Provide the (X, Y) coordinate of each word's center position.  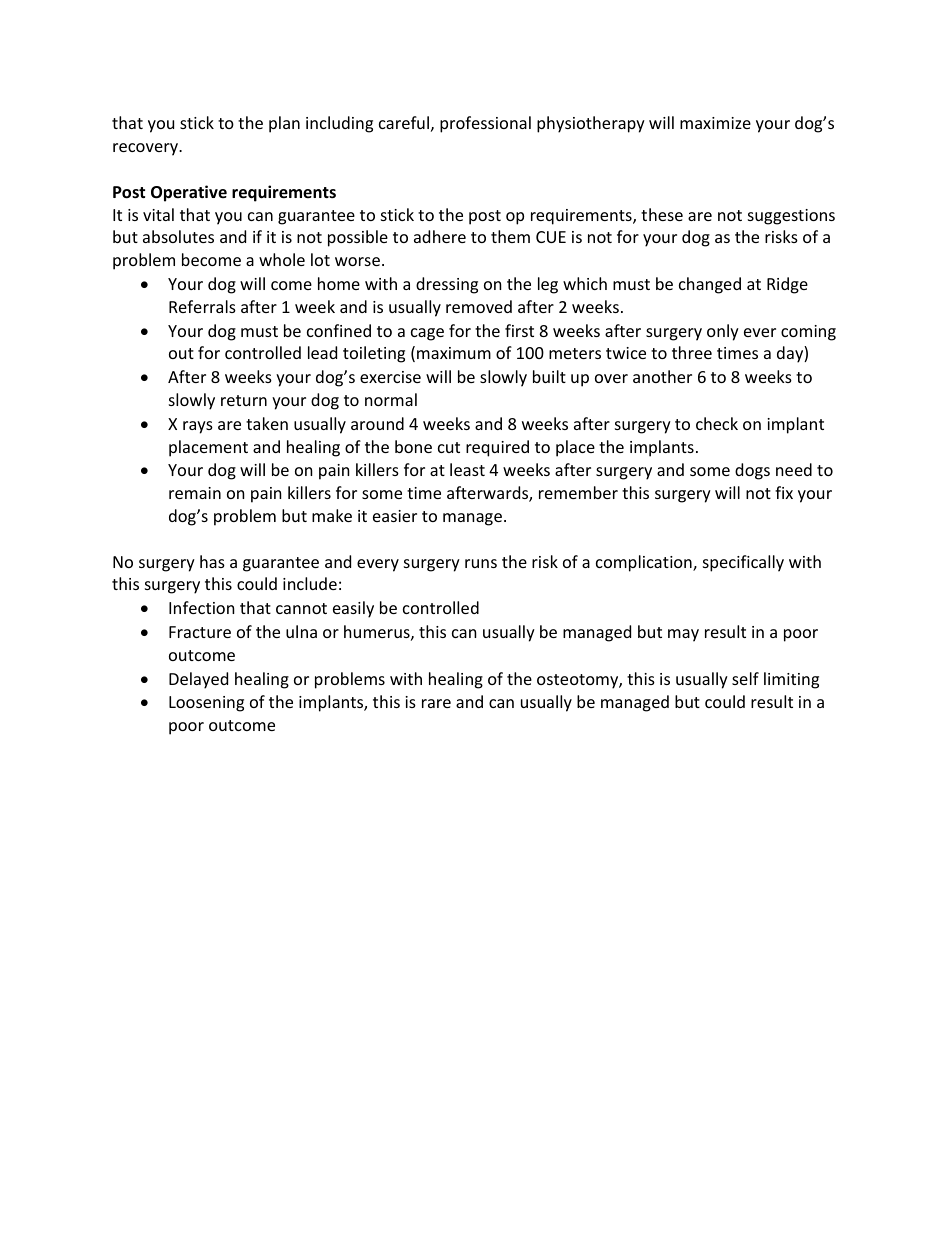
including (339, 124)
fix (784, 492)
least (467, 469)
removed (479, 306)
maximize (715, 123)
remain (195, 493)
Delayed (198, 680)
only (723, 332)
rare (436, 703)
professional (485, 124)
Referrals (202, 306)
